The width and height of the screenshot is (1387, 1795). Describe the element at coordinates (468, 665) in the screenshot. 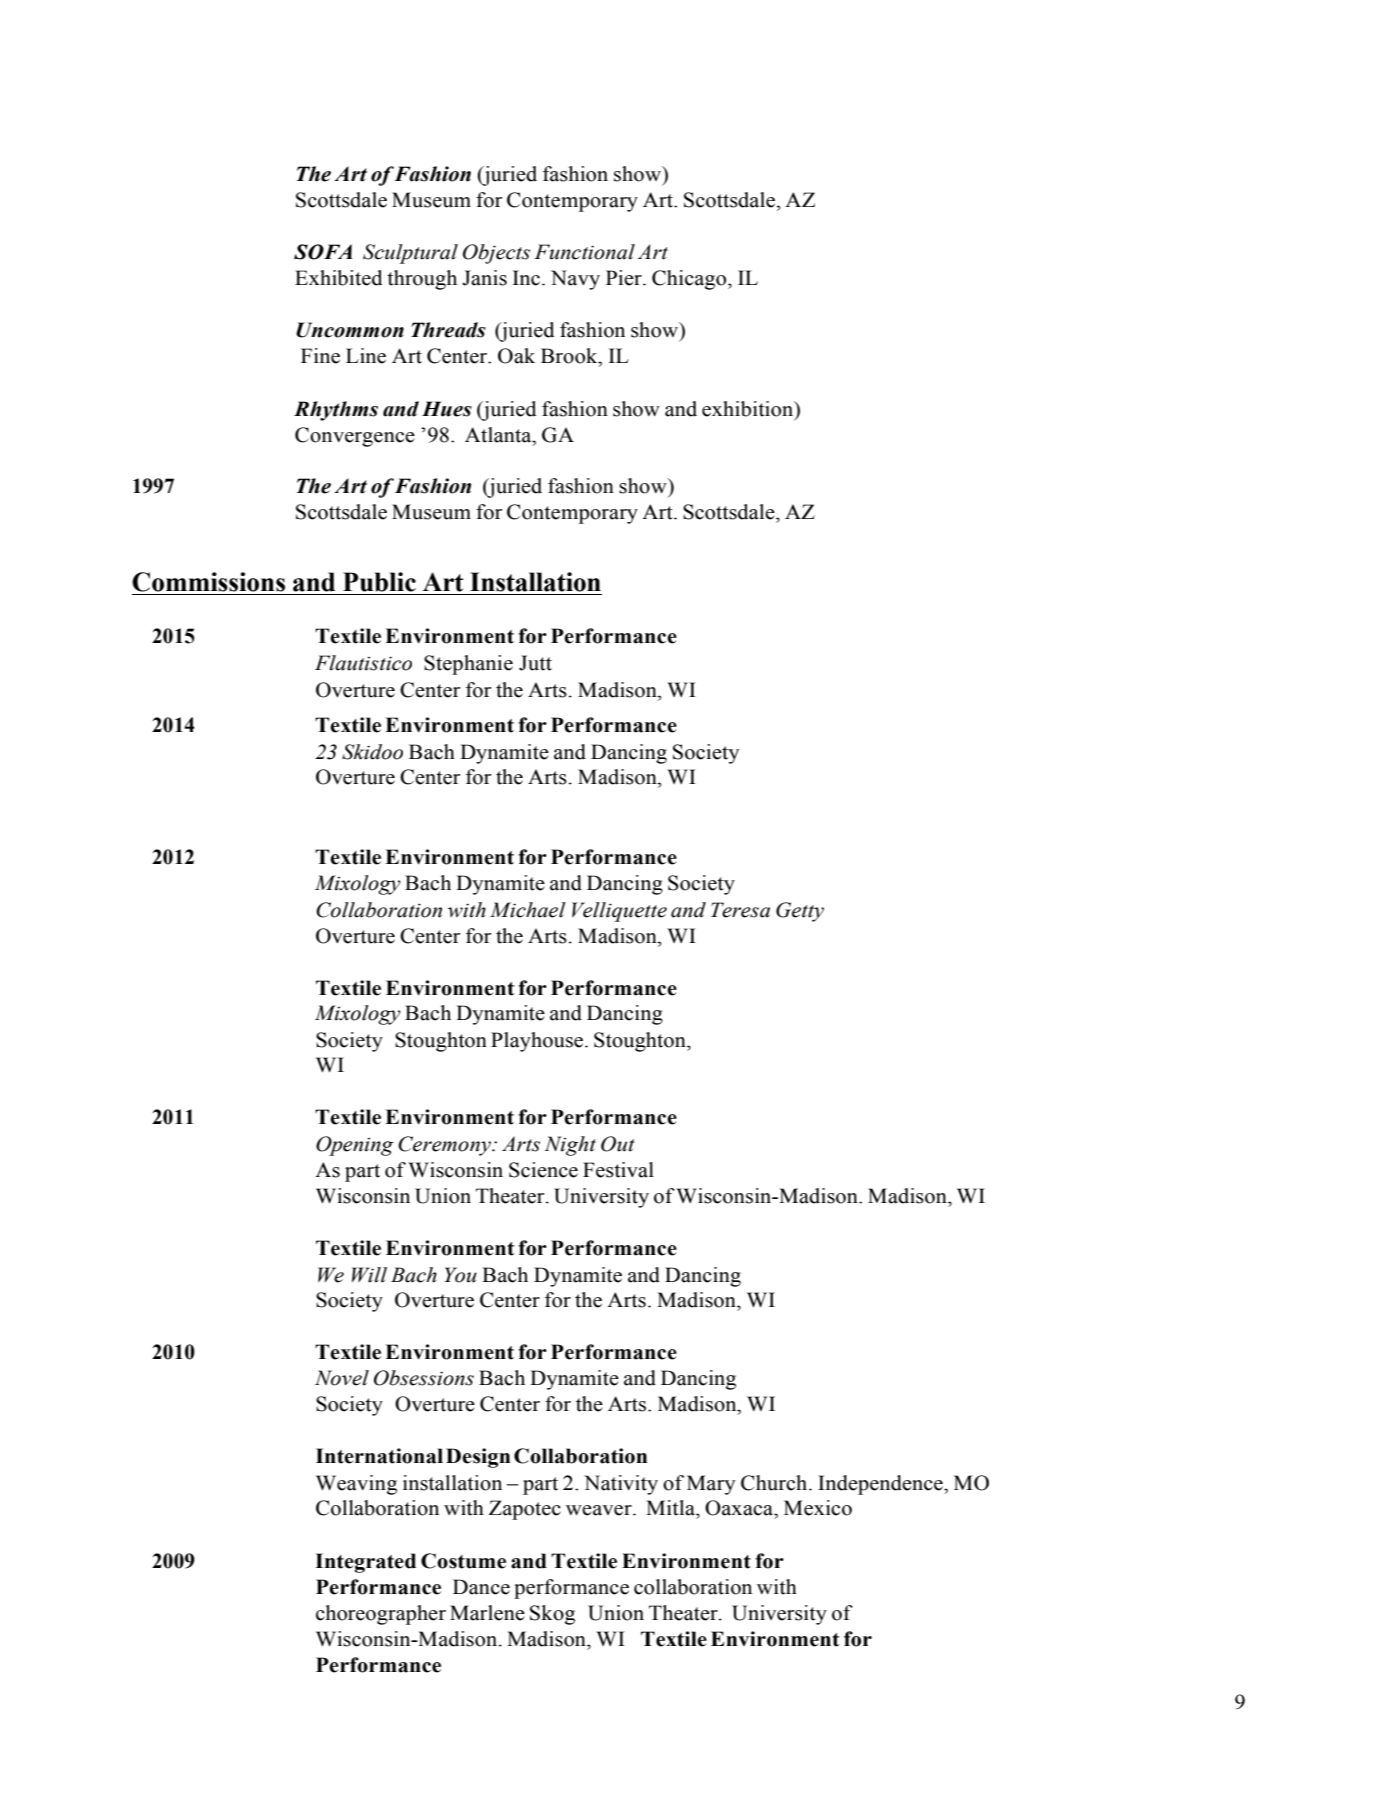

I see `Stephanie` at that location.
